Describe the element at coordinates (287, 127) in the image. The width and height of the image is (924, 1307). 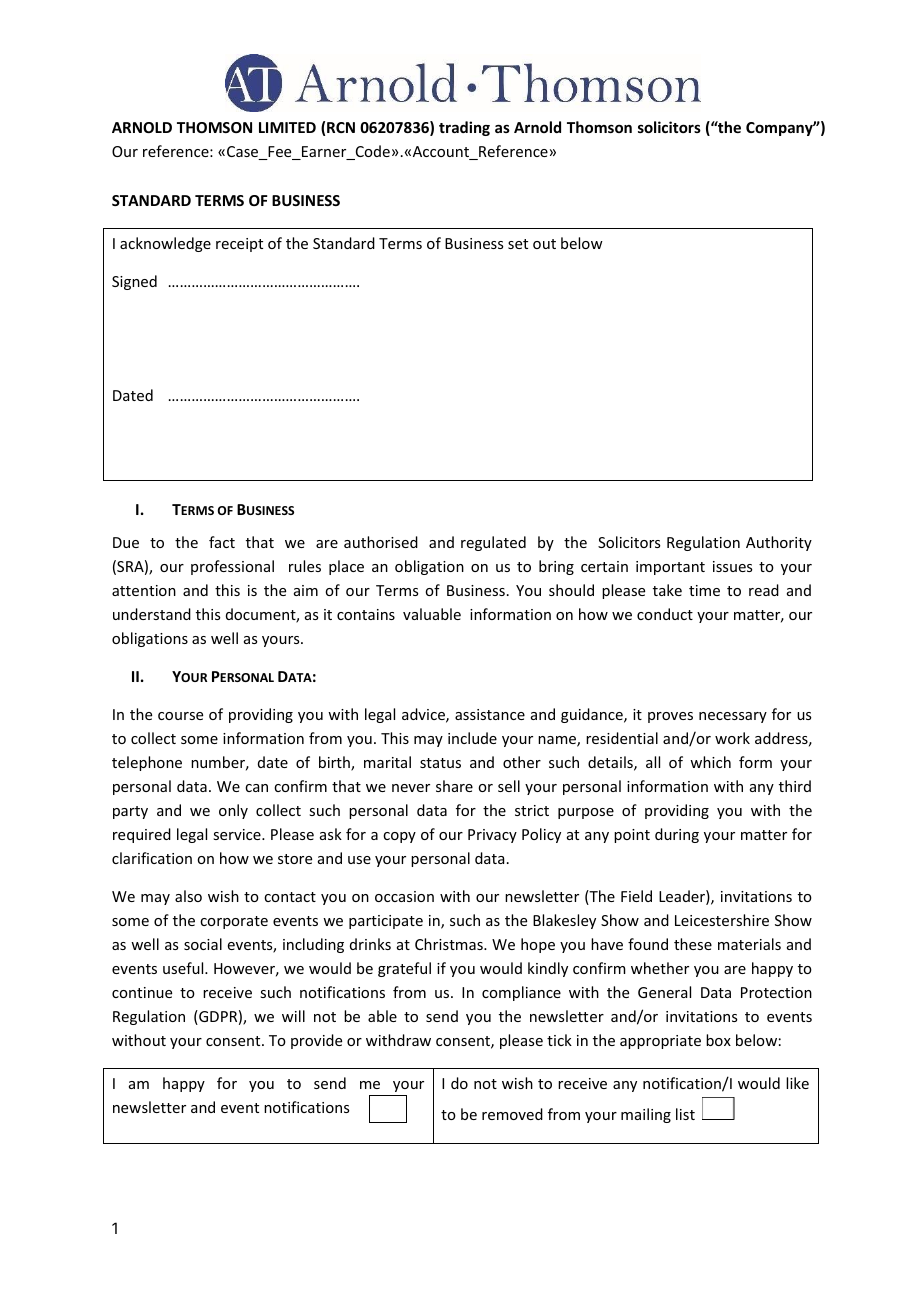
I see `LIMITED` at that location.
